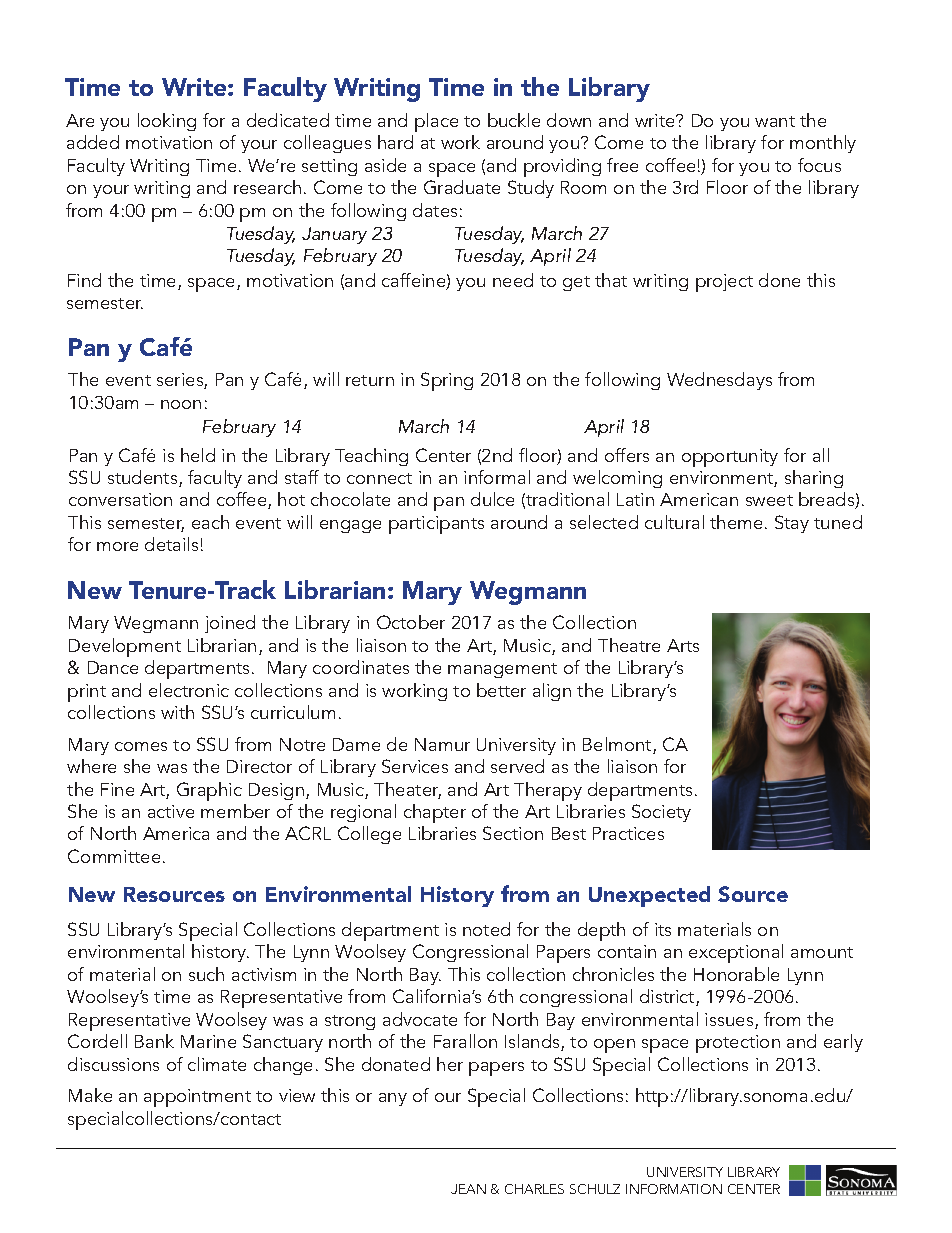 The height and width of the image is (1233, 952). What do you see at coordinates (436, 122) in the image?
I see `place` at bounding box center [436, 122].
